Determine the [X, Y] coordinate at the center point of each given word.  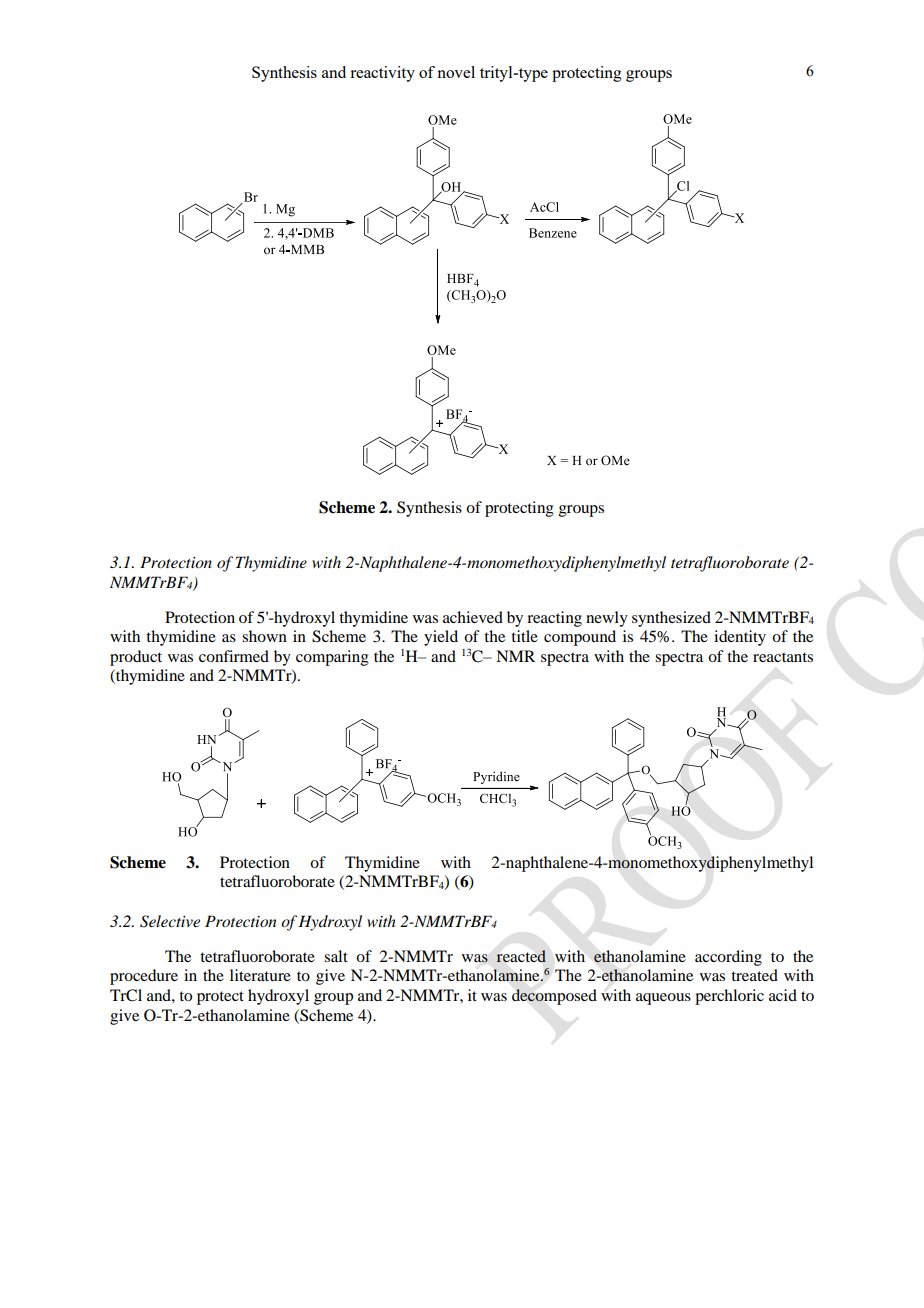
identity [740, 638]
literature [260, 975]
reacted [521, 956]
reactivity [382, 74]
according [728, 958]
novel [456, 72]
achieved [473, 617]
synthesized [671, 619]
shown [264, 636]
